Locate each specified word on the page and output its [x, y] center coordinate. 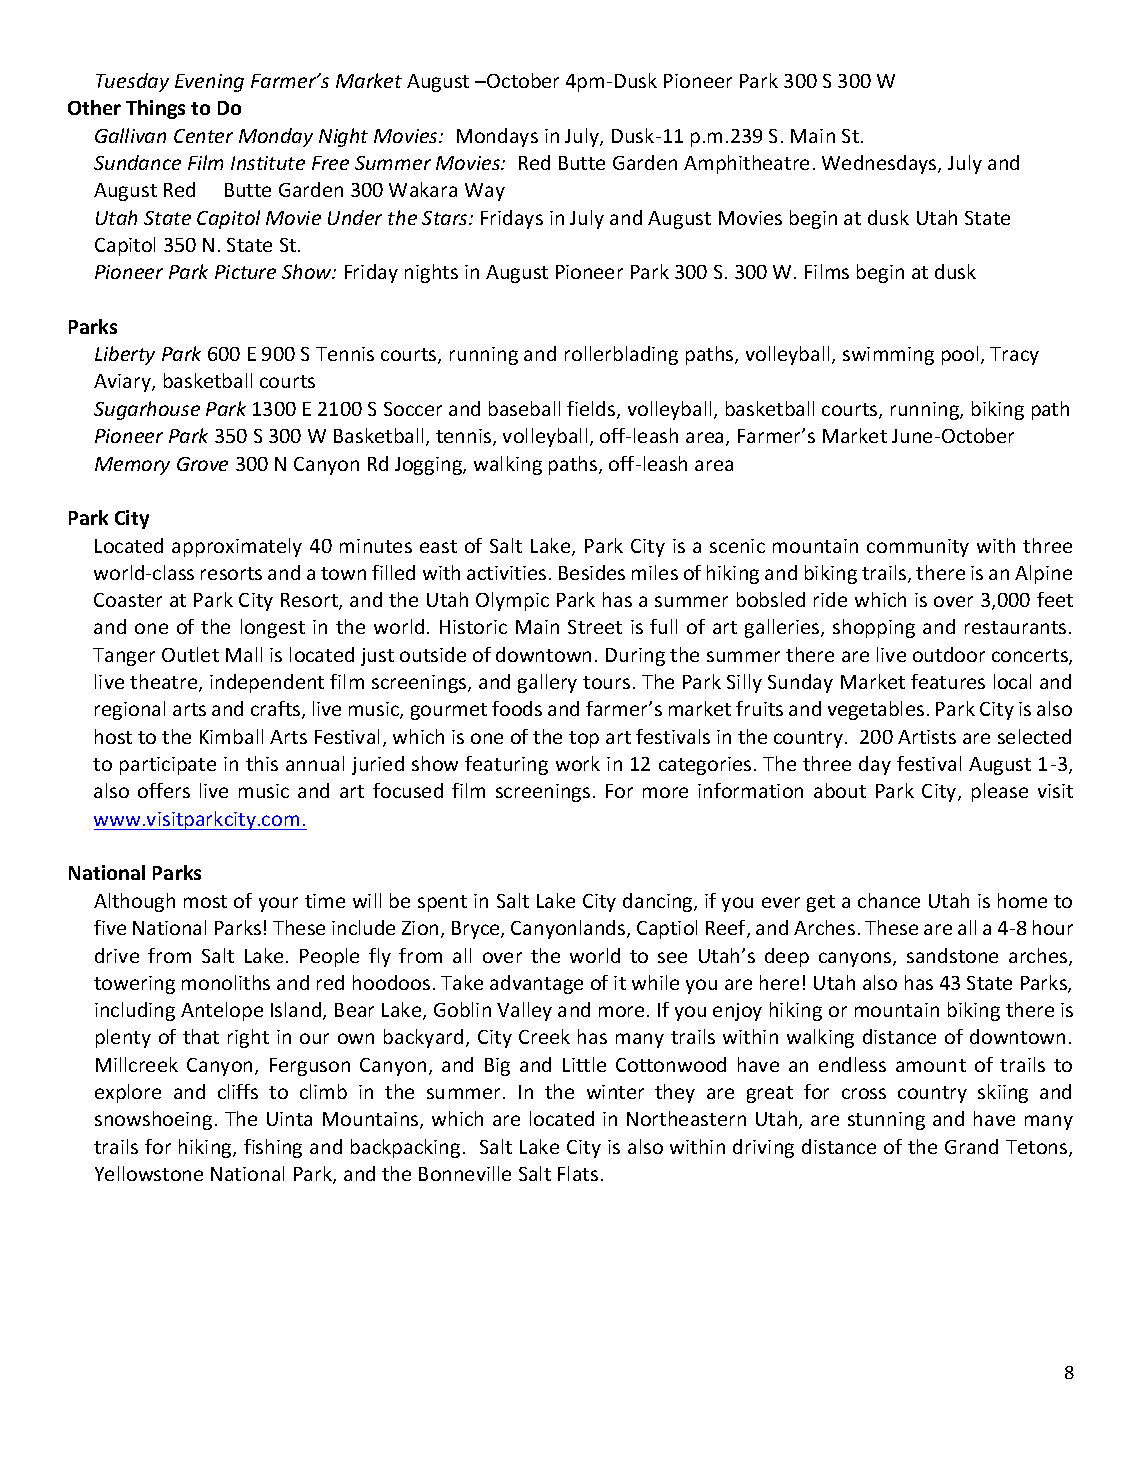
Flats [578, 1173]
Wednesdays [880, 164]
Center [203, 136]
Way [485, 192]
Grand [971, 1146]
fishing [273, 1148]
